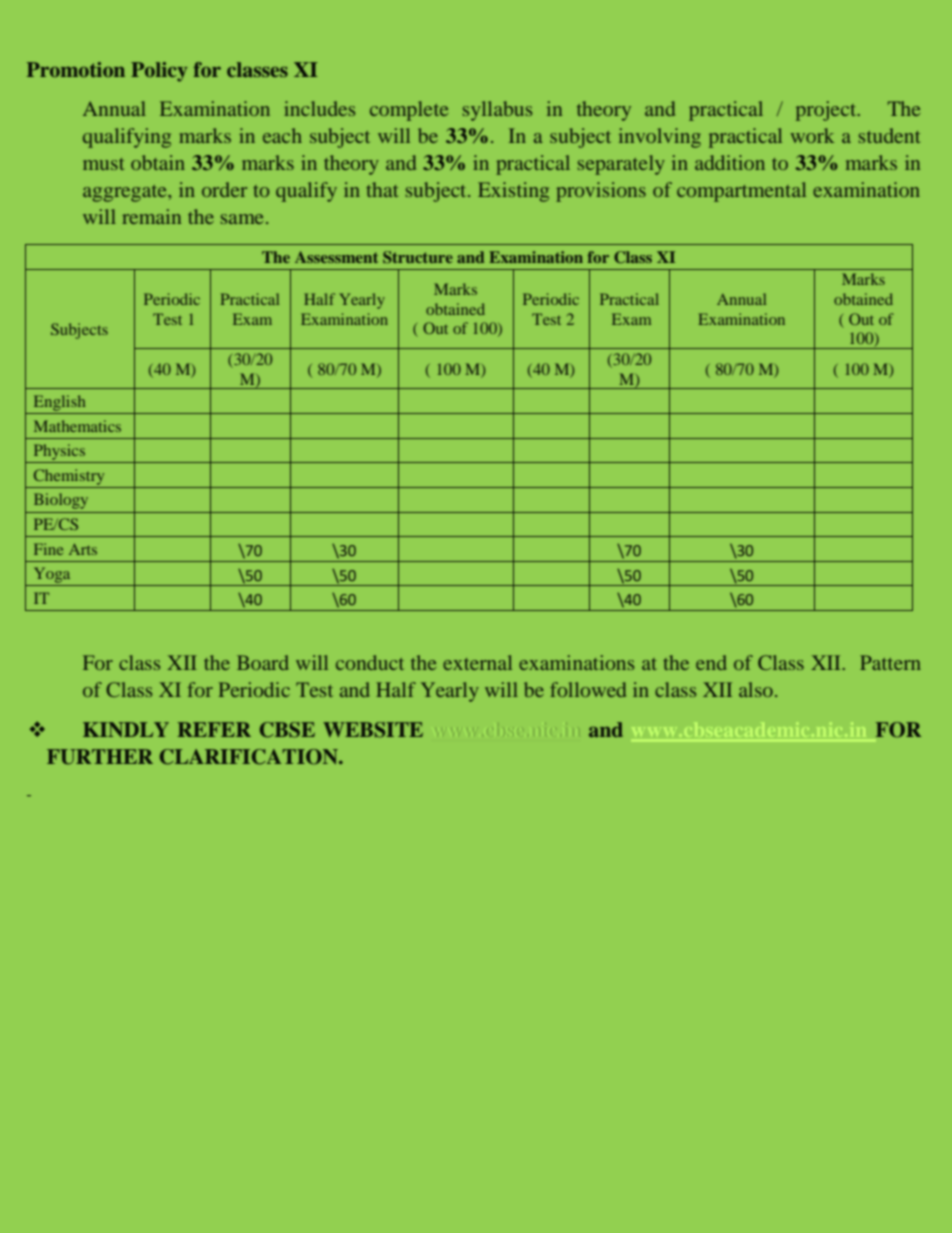 The height and width of the screenshot is (1233, 952). What do you see at coordinates (827, 111) in the screenshot?
I see `project` at bounding box center [827, 111].
